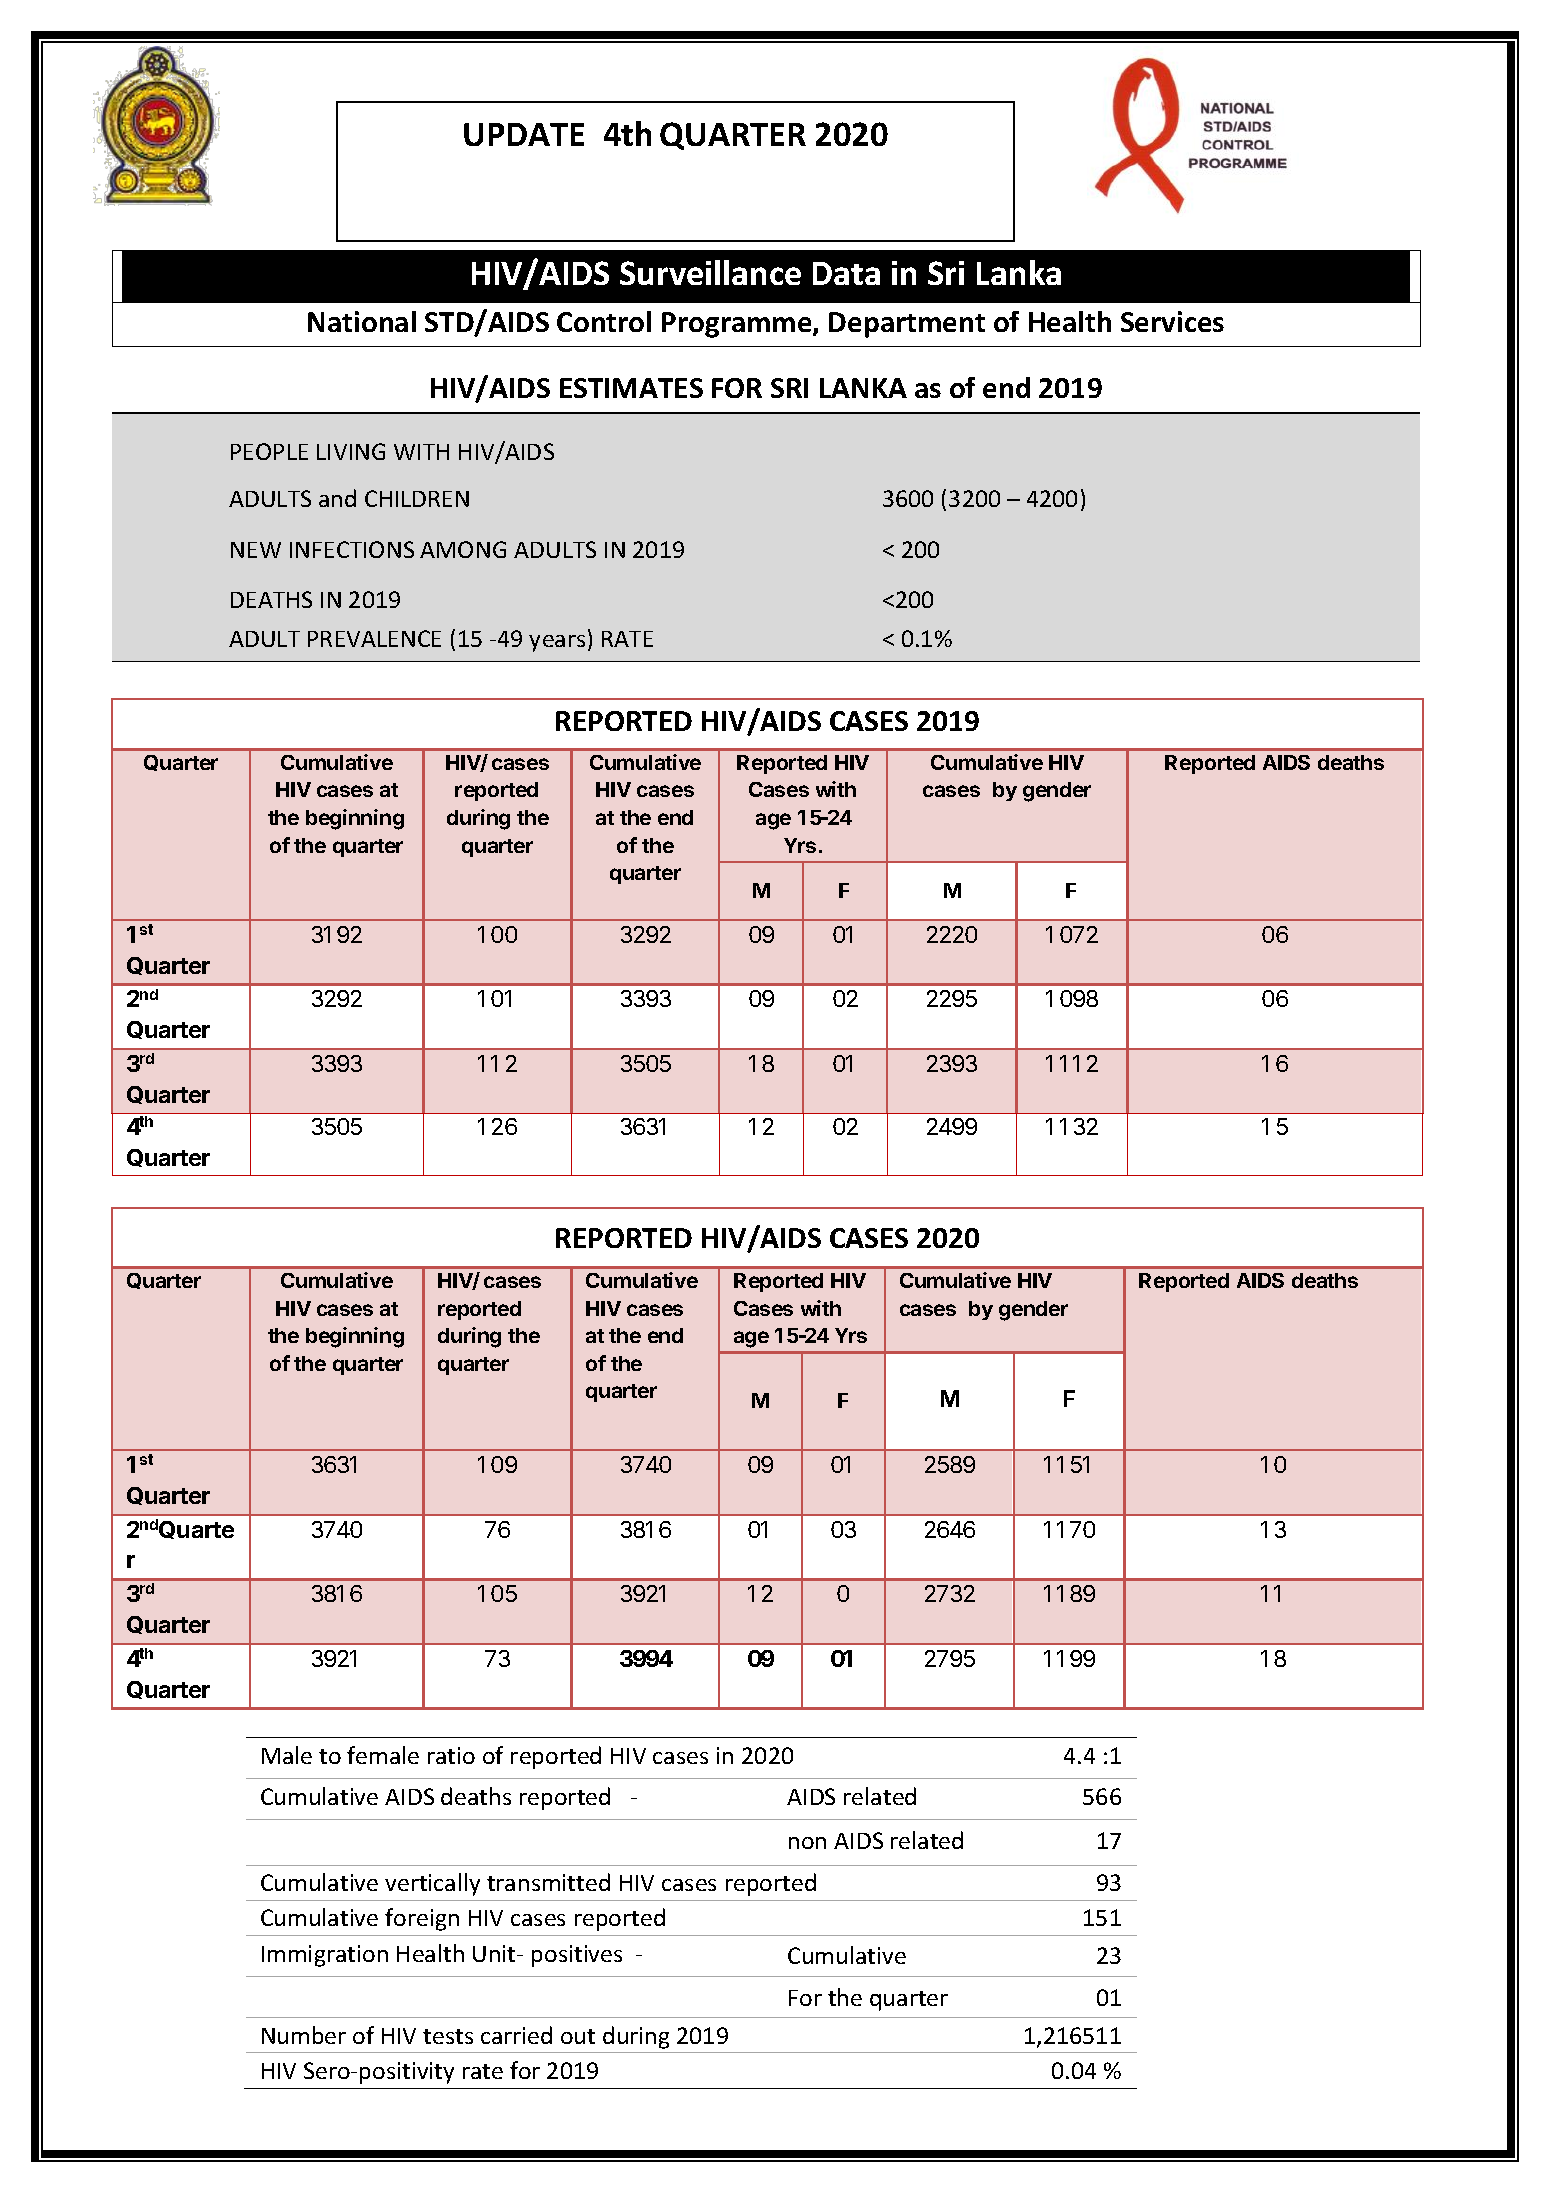 The width and height of the screenshot is (1550, 2193). I want to click on vertically, so click(432, 1884).
